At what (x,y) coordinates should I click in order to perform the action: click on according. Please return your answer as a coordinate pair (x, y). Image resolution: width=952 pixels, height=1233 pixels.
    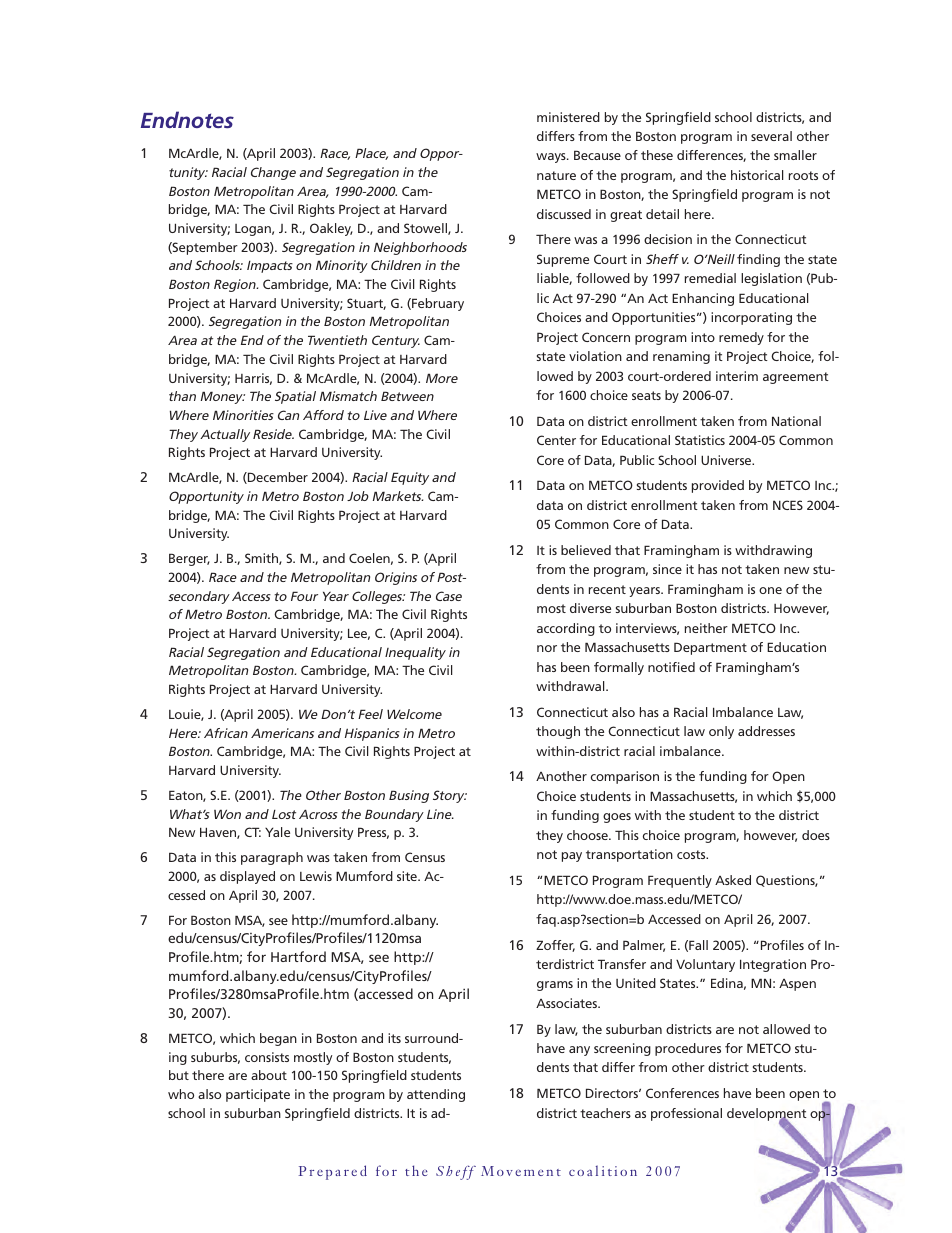
    Looking at the image, I should click on (566, 629).
